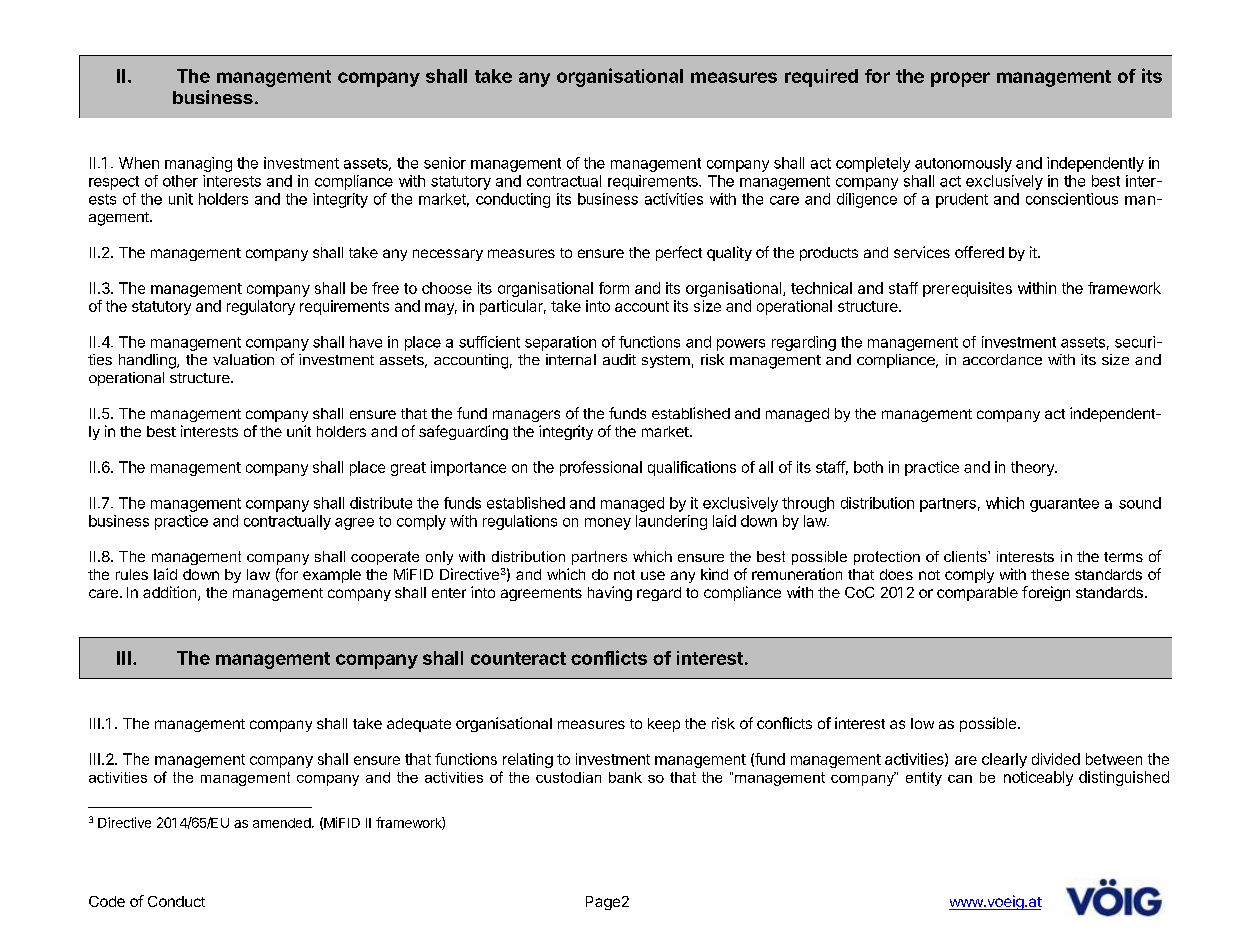  I want to click on valuation, so click(243, 359).
